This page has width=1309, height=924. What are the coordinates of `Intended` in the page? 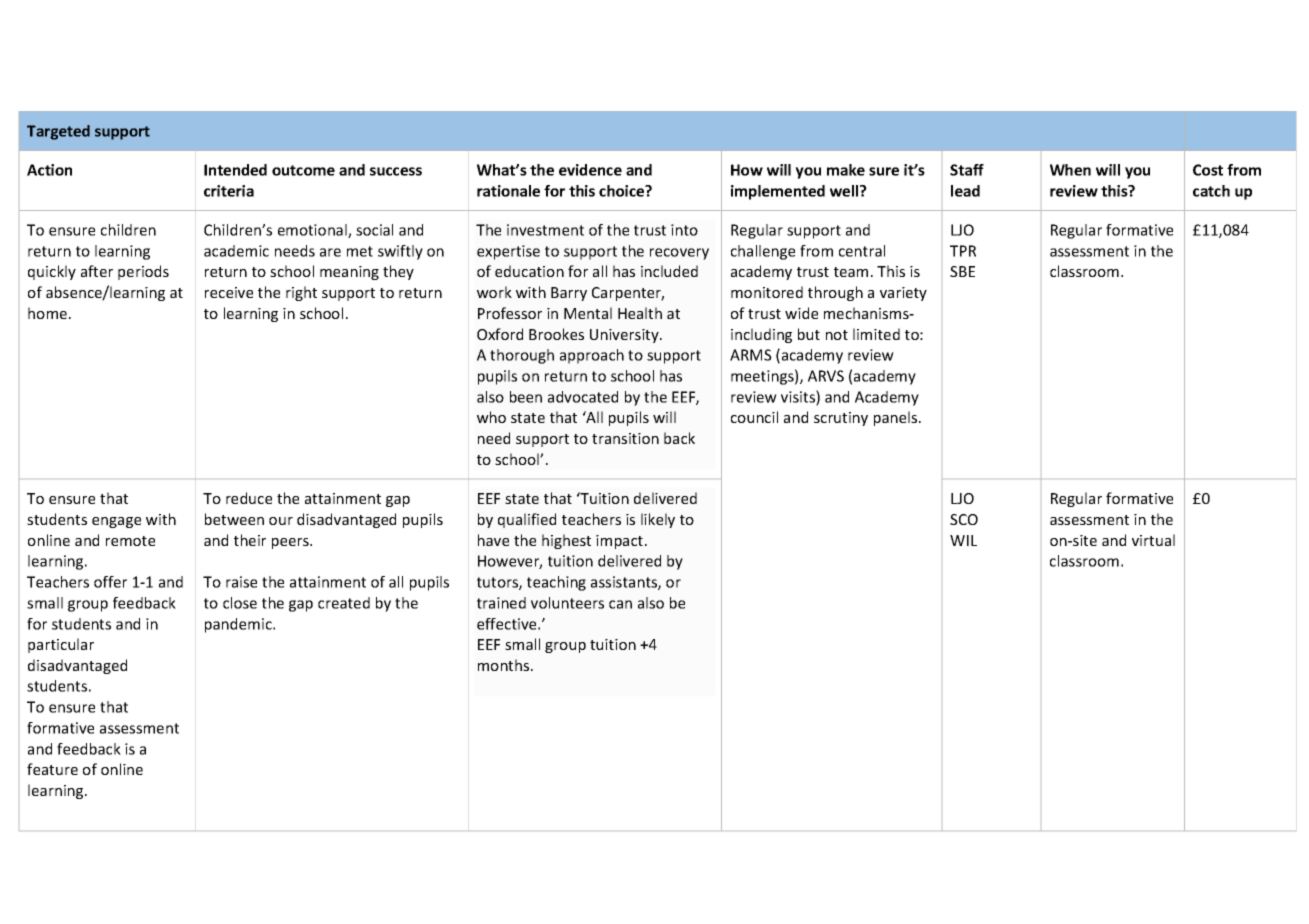 It's located at (235, 170).
